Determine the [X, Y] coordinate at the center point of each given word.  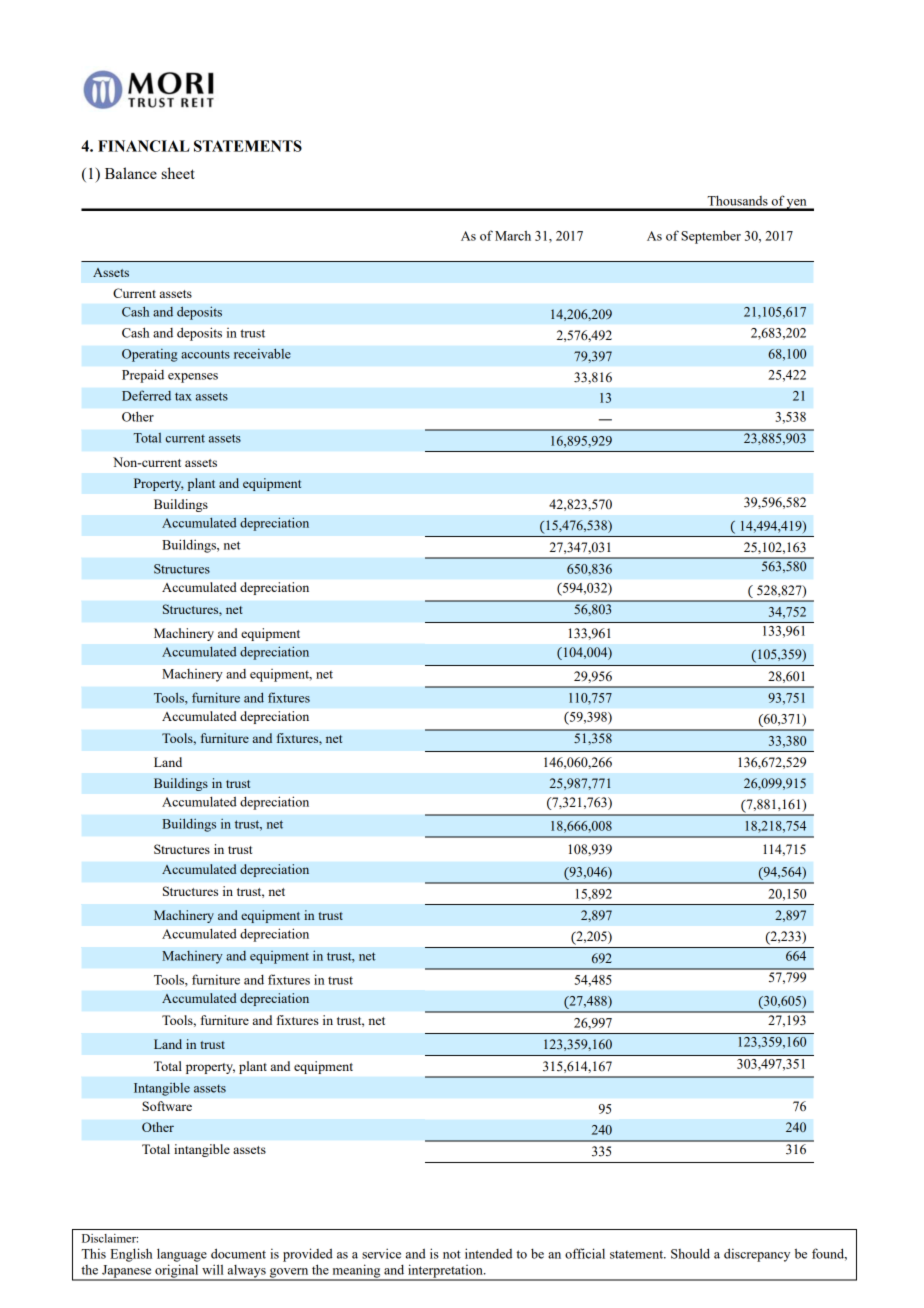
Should [690, 1253]
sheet [178, 173]
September [711, 237]
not [452, 1254]
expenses [193, 378]
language [182, 1255]
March [513, 236]
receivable [262, 353]
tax [183, 396]
